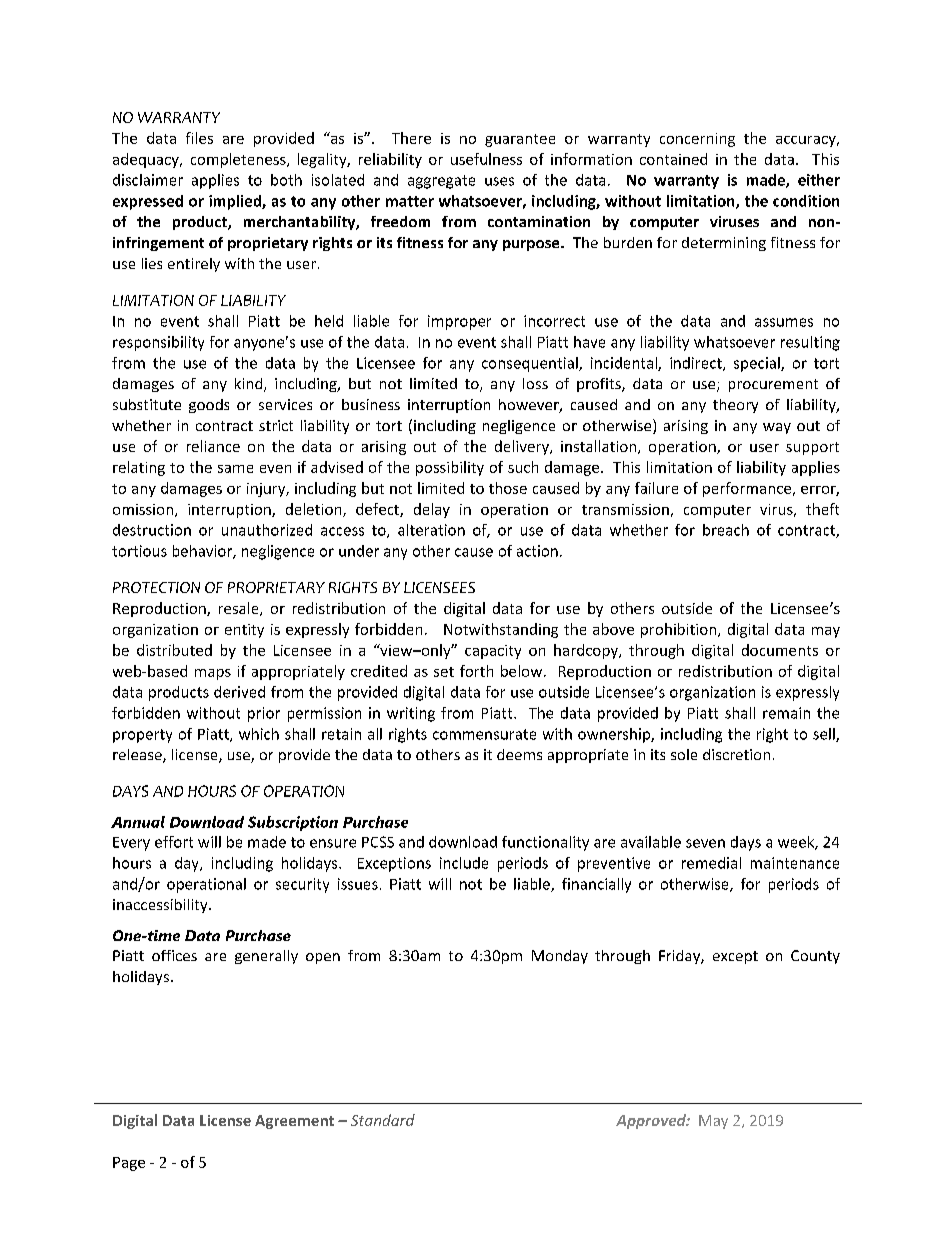 The image size is (952, 1233). Describe the element at coordinates (383, 1120) in the screenshot. I see `Standard` at that location.
